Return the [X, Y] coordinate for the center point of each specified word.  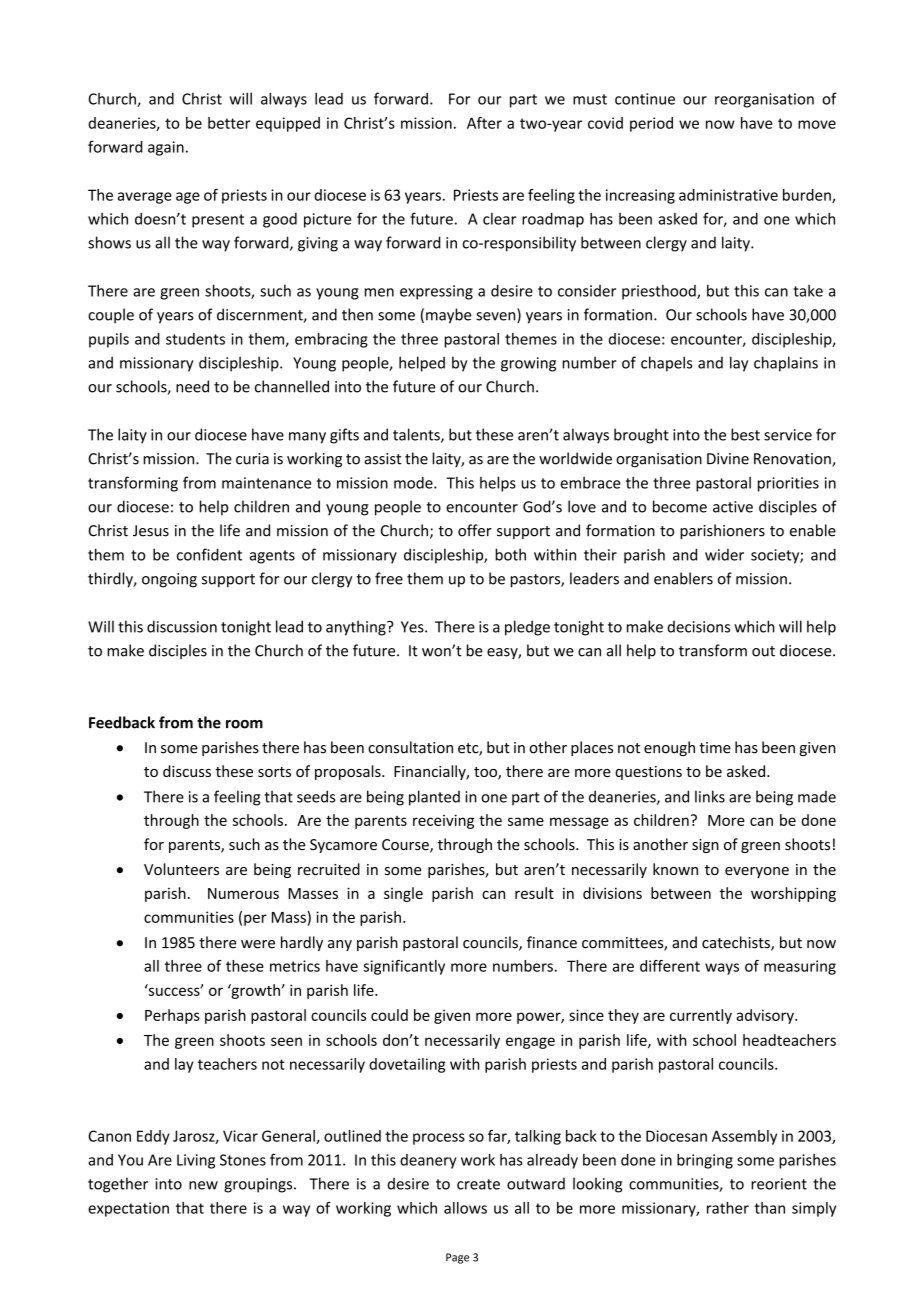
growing [528, 364]
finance [552, 942]
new [203, 1185]
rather [728, 1208]
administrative [728, 195]
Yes [413, 627]
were [258, 944]
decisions [698, 626]
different [670, 966]
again [166, 148]
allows [465, 1208]
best [745, 434]
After [484, 123]
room [244, 724]
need [192, 386]
